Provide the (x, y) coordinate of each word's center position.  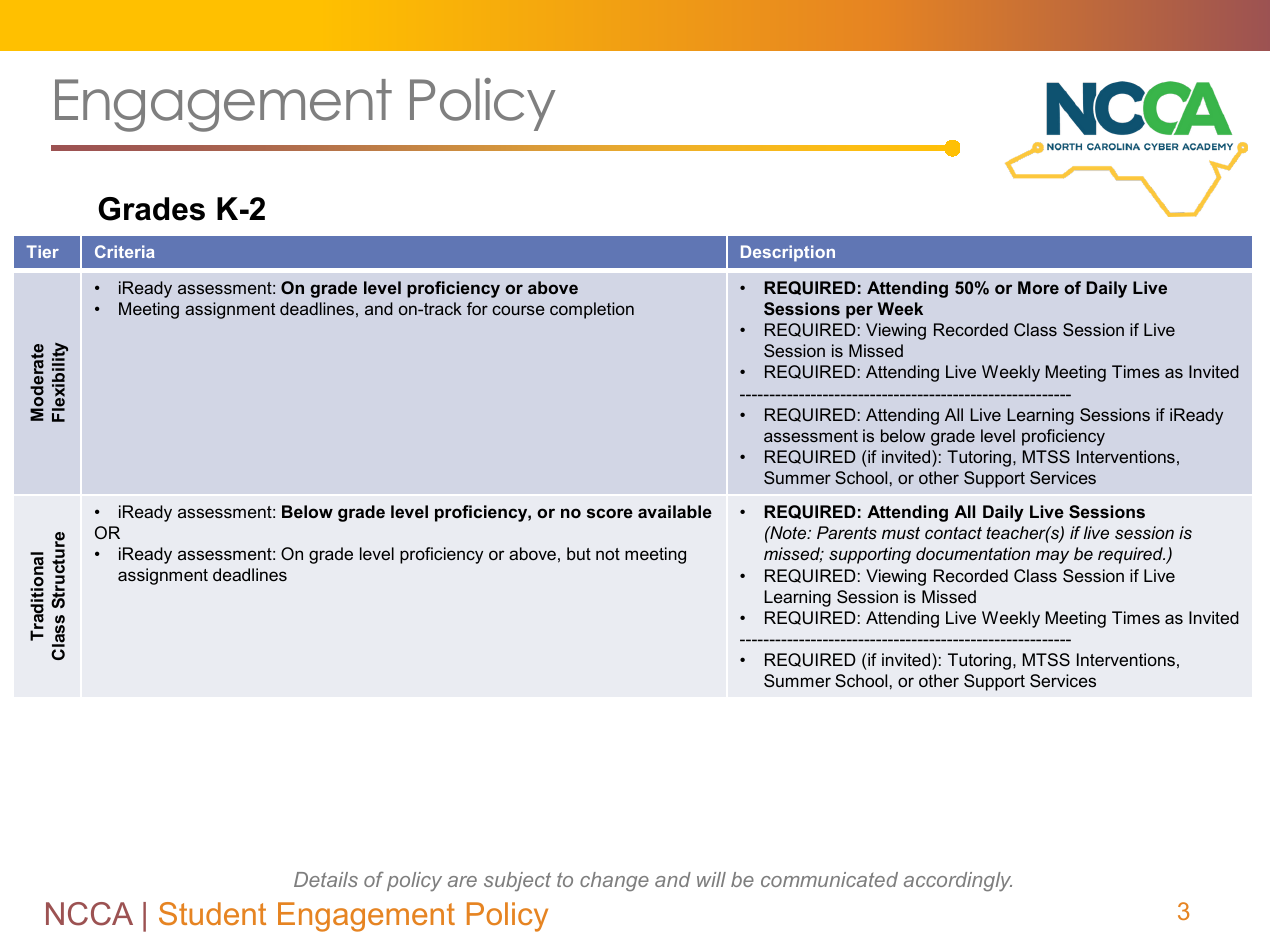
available (675, 511)
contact (953, 533)
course (518, 310)
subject (517, 881)
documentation (973, 553)
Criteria (125, 251)
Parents (847, 532)
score (610, 513)
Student (212, 913)
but (579, 553)
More (1038, 287)
